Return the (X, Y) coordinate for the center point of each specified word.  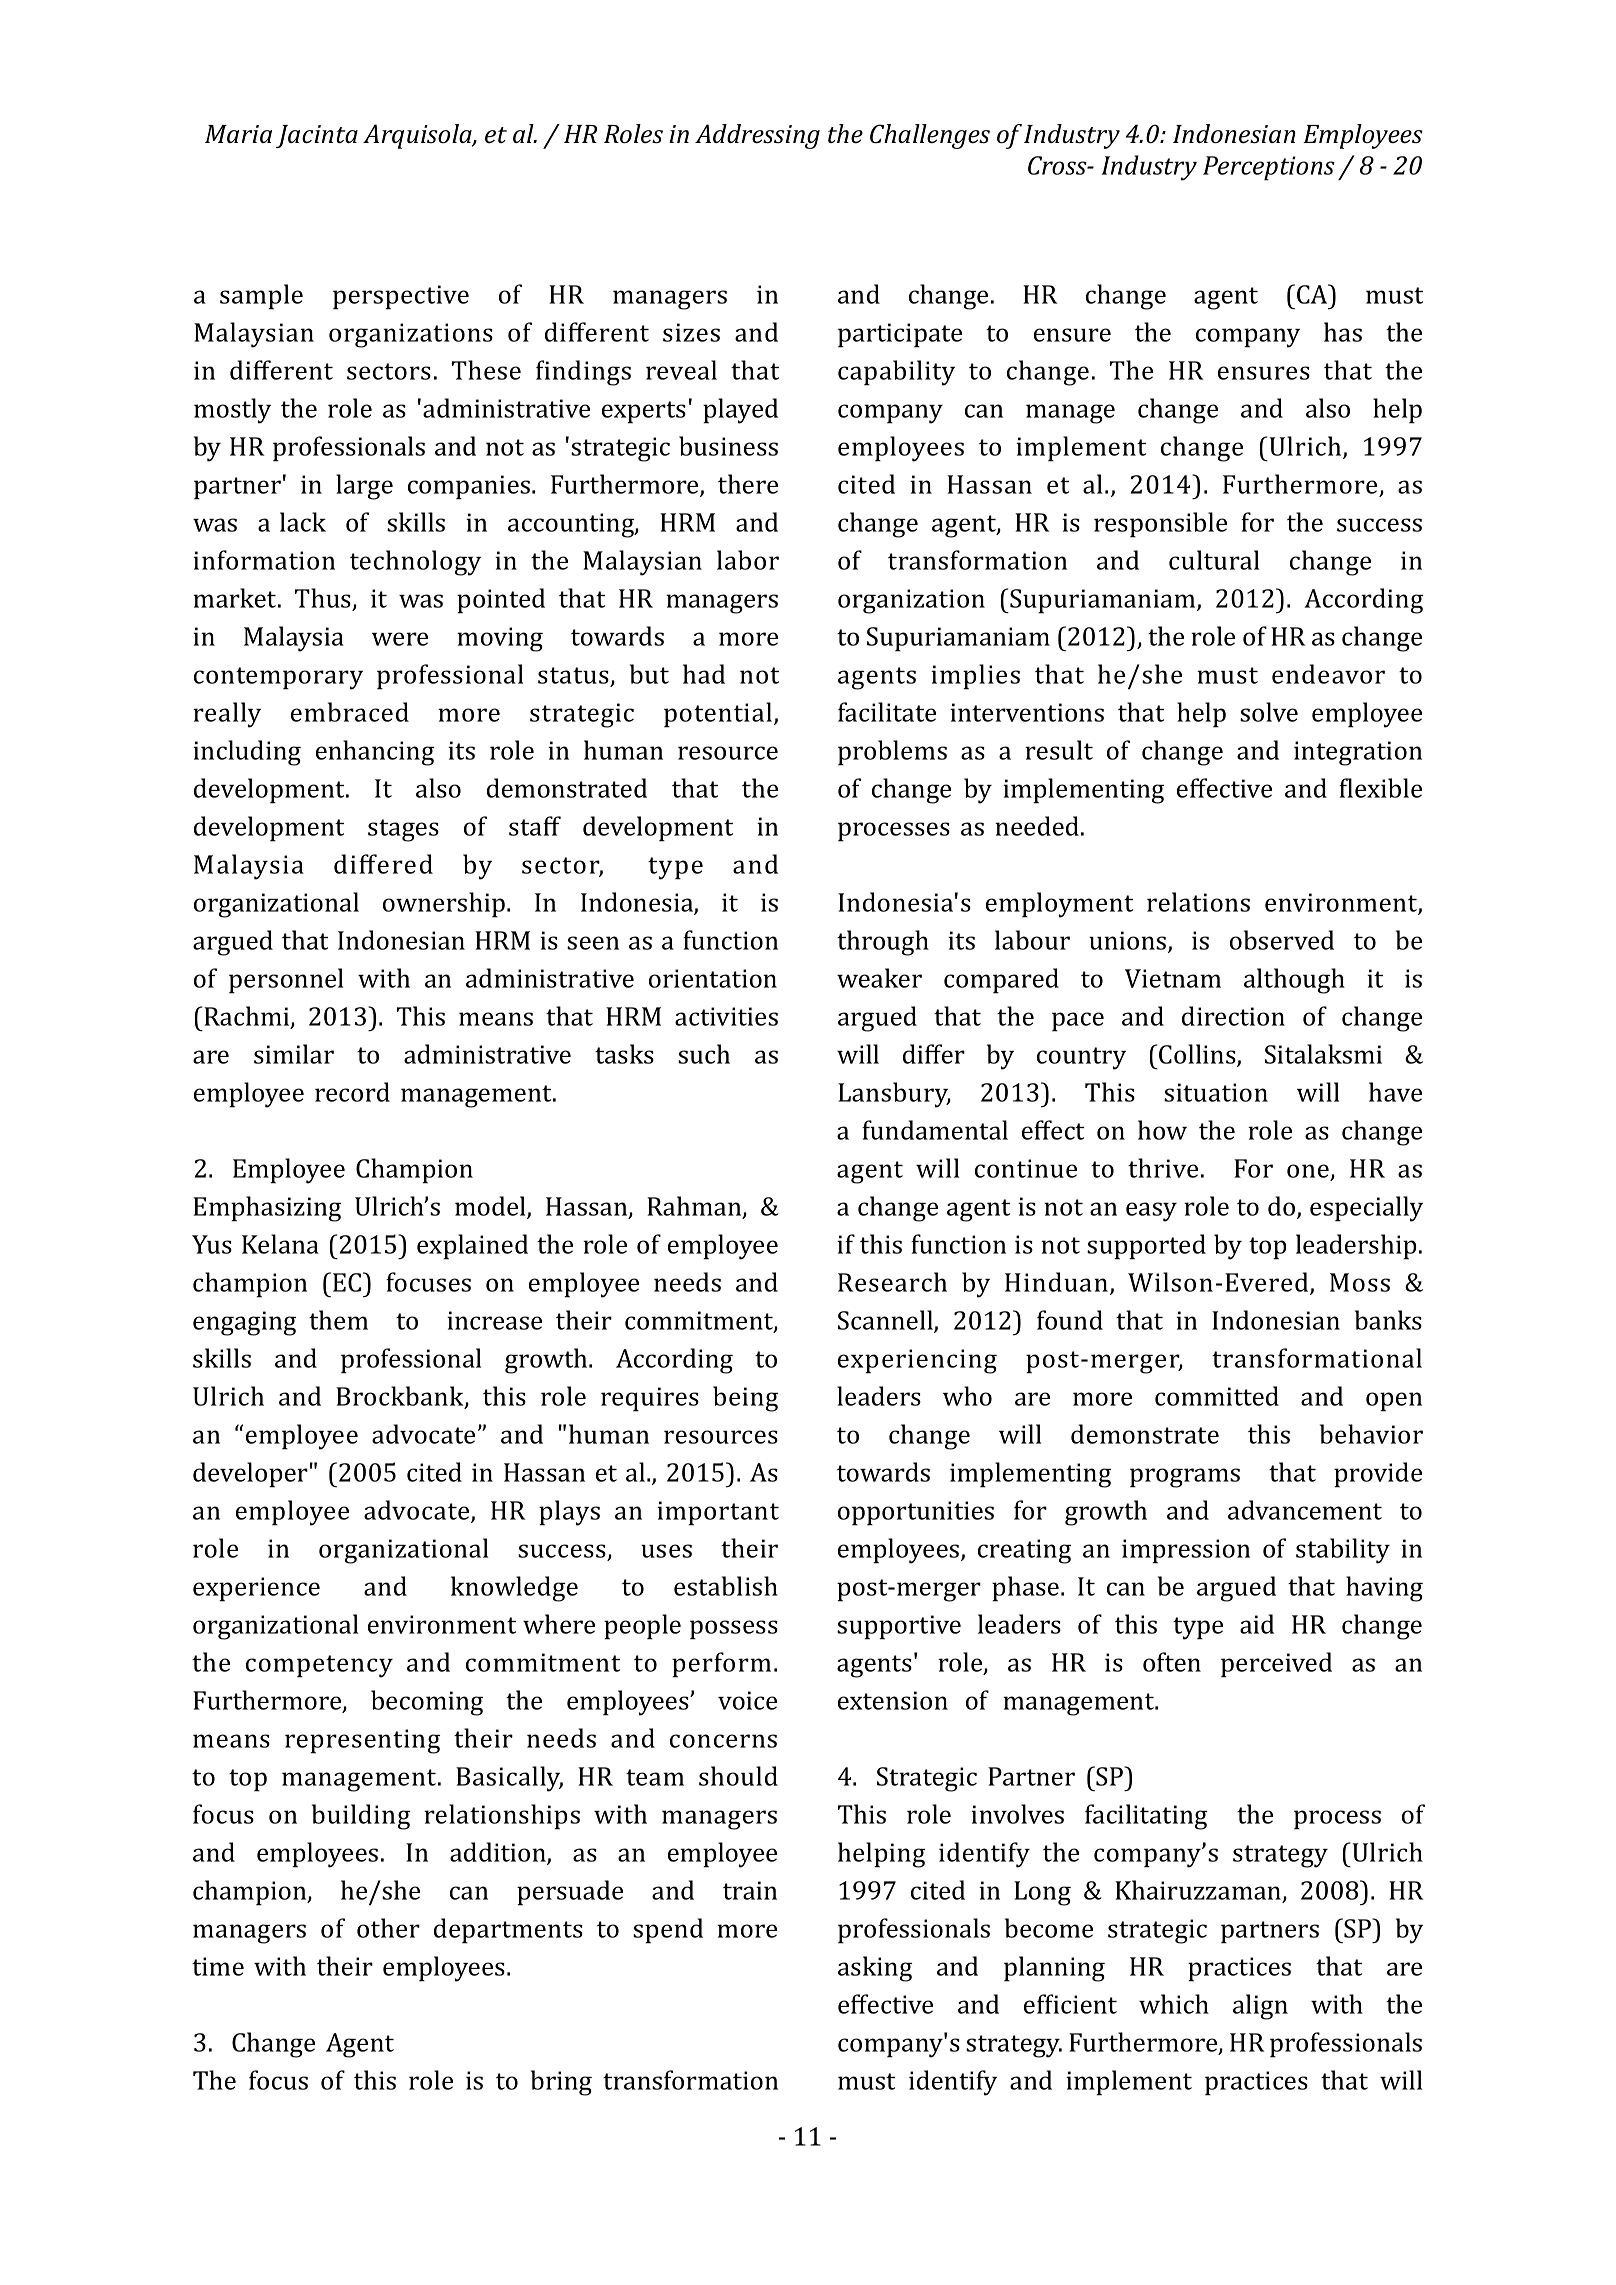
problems (892, 753)
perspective (401, 297)
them (338, 1320)
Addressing (757, 136)
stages (403, 830)
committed (1217, 1396)
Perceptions (1269, 168)
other (388, 1928)
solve (1269, 712)
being (745, 1399)
